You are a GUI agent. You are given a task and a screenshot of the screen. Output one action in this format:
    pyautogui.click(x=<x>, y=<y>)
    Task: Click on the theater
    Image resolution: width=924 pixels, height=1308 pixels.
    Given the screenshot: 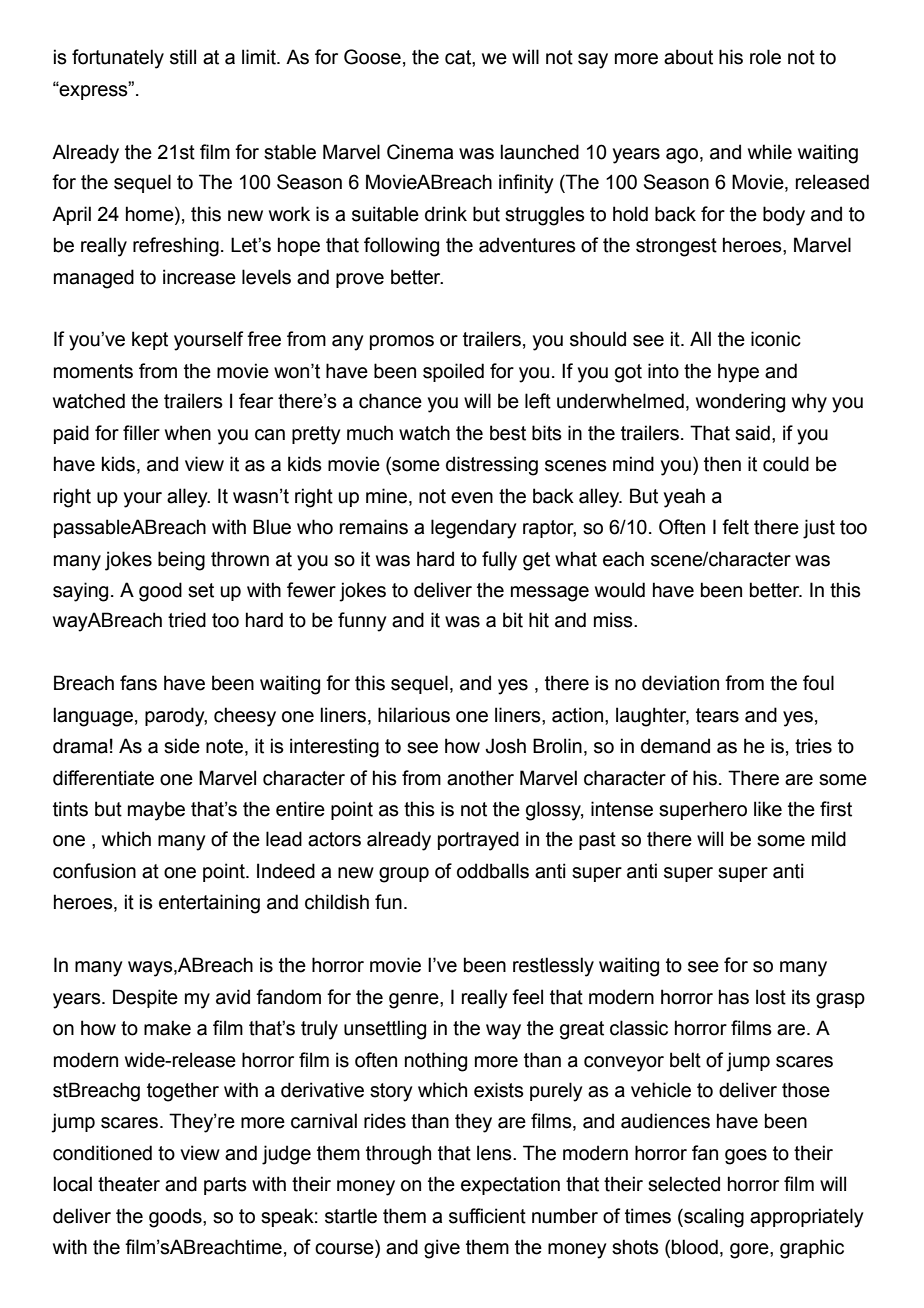 What is the action you would take?
    pyautogui.click(x=129, y=1184)
